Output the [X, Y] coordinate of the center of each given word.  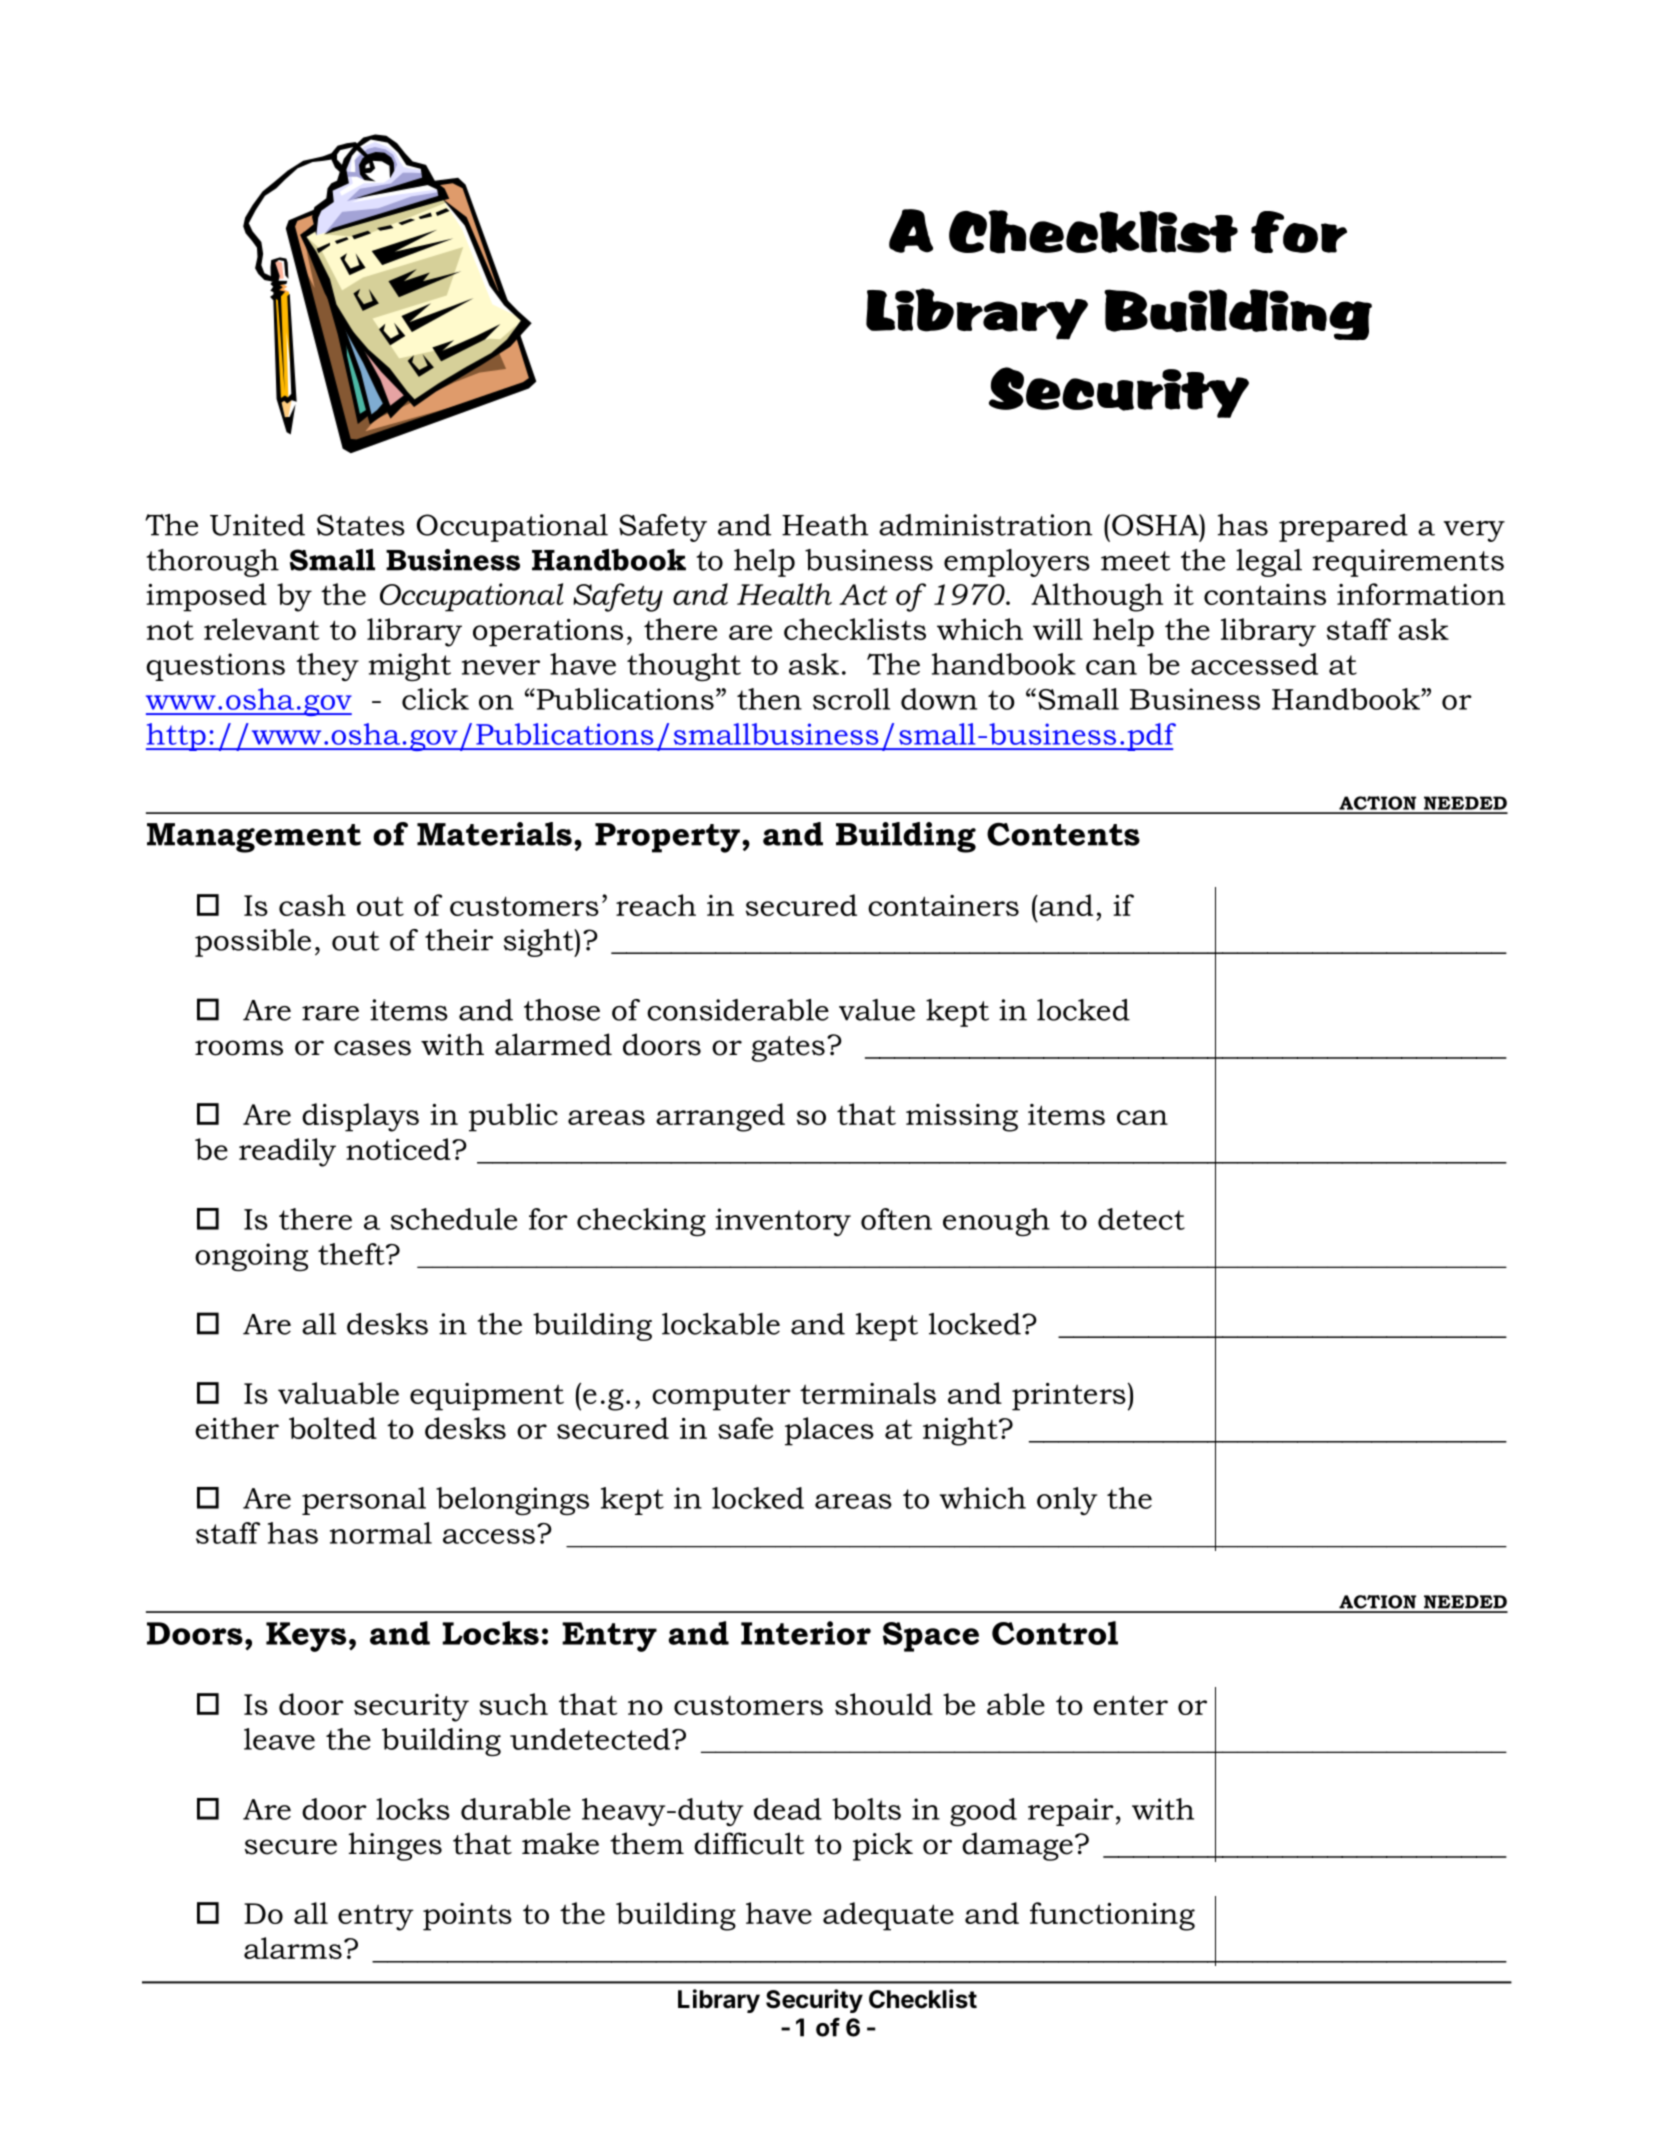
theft [352, 1254]
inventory [783, 1222]
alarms [293, 1948]
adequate [888, 1916]
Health [784, 594]
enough [996, 1222]
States [361, 525]
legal [1269, 563]
